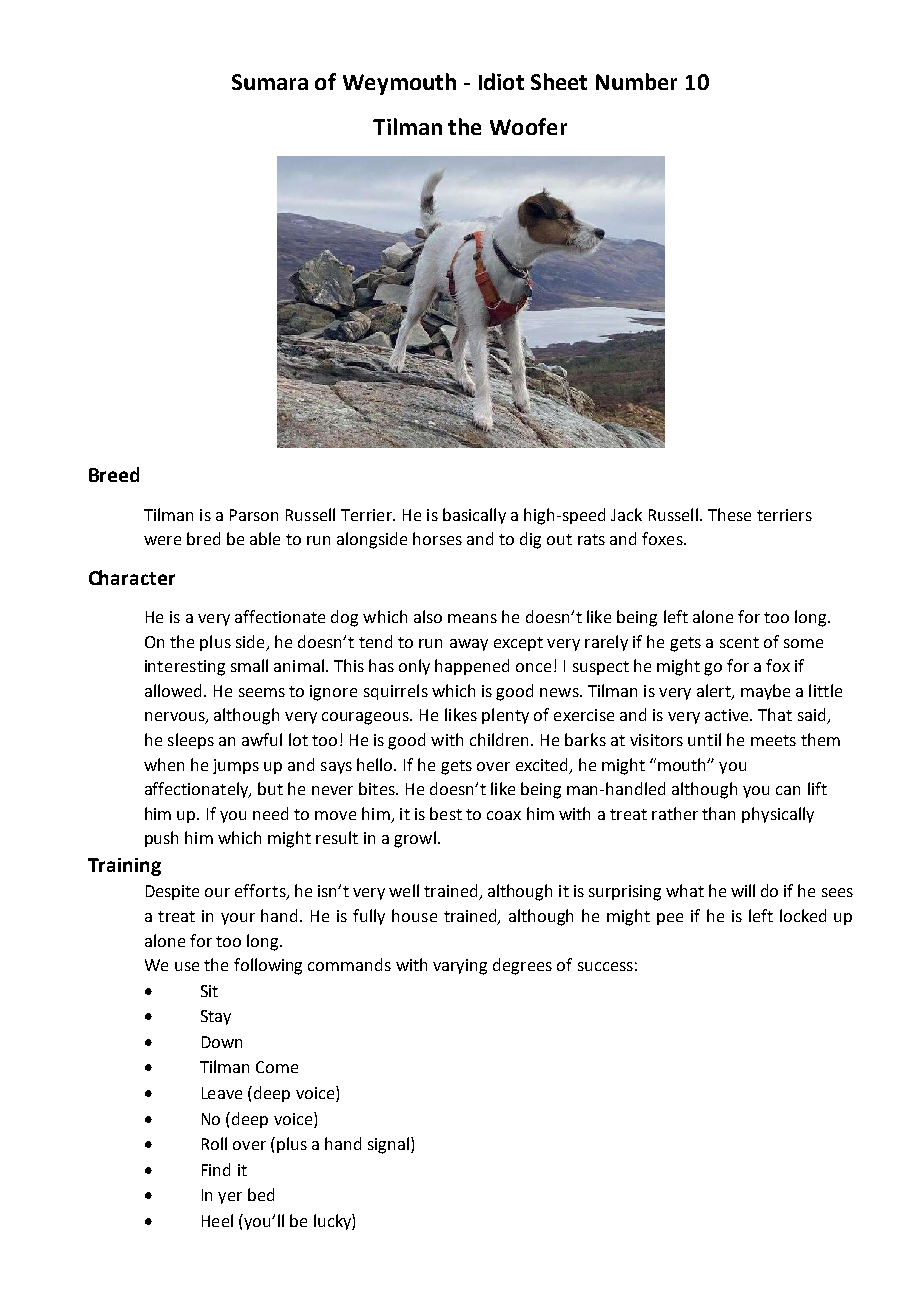  I want to click on These, so click(729, 514).
